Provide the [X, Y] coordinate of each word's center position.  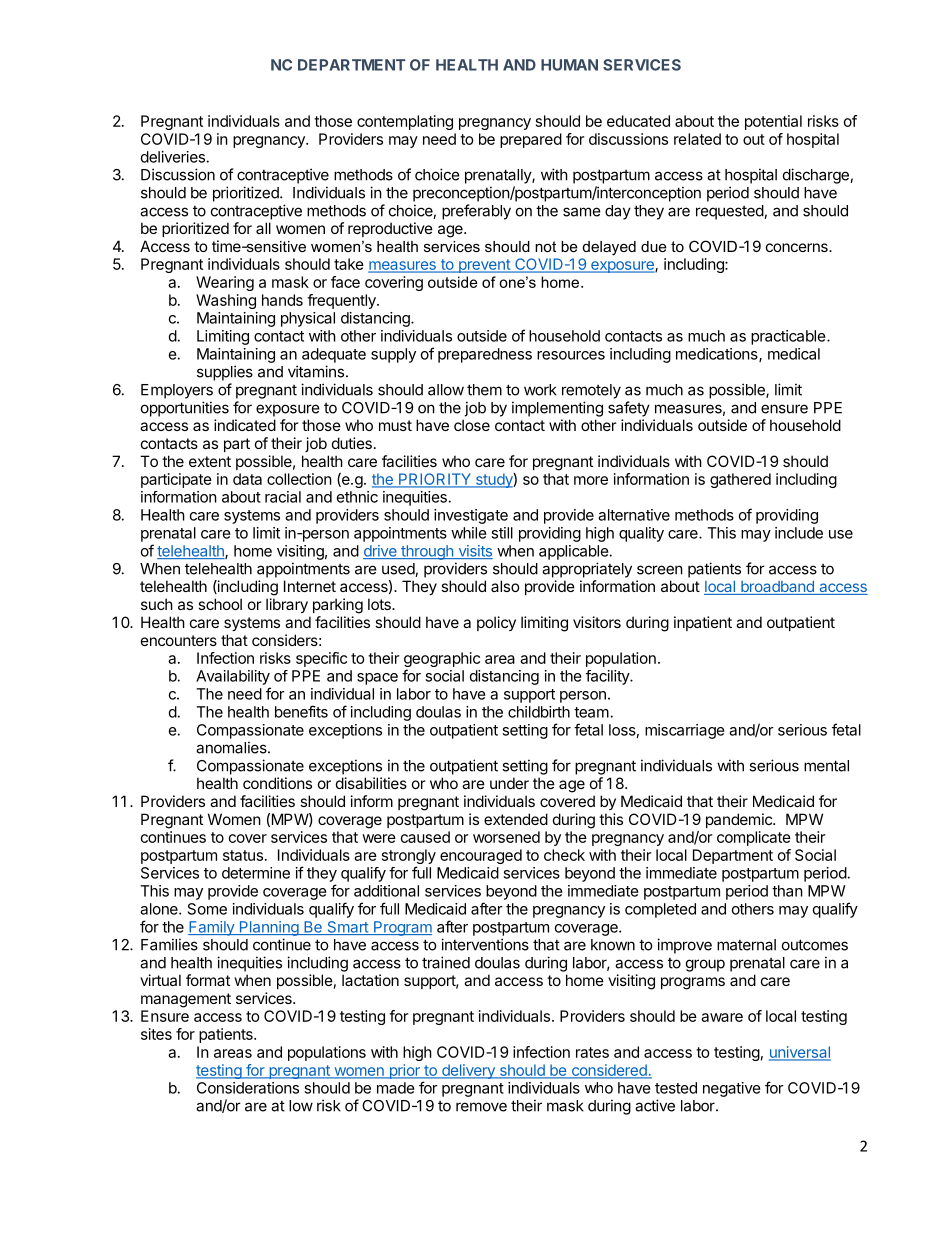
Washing [226, 301]
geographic [442, 661]
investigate [471, 516]
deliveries [173, 157]
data [247, 479]
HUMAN [569, 65]
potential [773, 122]
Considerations [248, 1088]
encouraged [481, 856]
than [787, 891]
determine [256, 873]
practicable [788, 337]
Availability [233, 677]
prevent [484, 266]
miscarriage [685, 731]
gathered [740, 480]
